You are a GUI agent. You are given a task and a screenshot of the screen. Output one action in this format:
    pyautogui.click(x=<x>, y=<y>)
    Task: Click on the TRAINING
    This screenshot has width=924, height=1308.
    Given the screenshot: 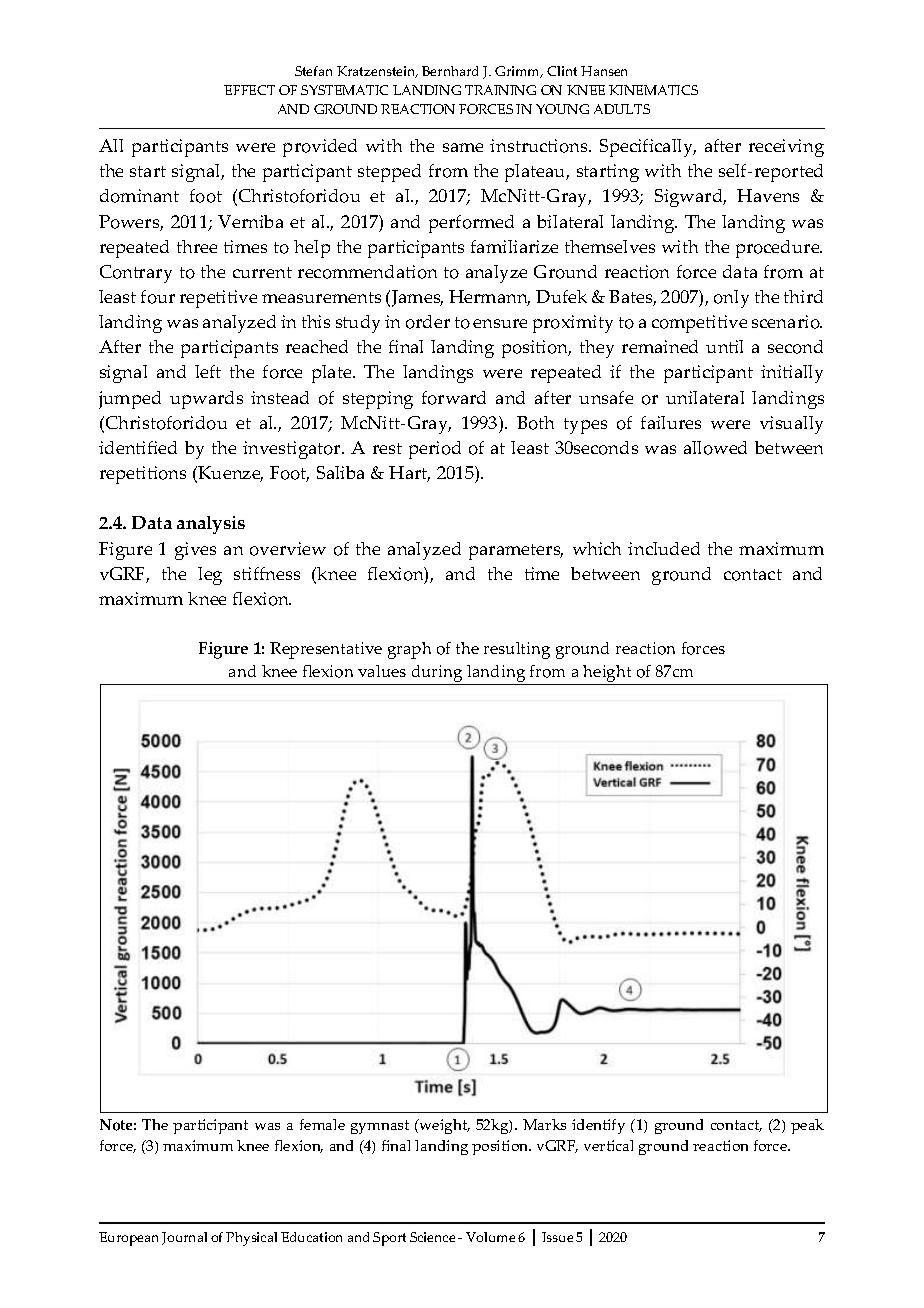 What is the action you would take?
    pyautogui.click(x=500, y=90)
